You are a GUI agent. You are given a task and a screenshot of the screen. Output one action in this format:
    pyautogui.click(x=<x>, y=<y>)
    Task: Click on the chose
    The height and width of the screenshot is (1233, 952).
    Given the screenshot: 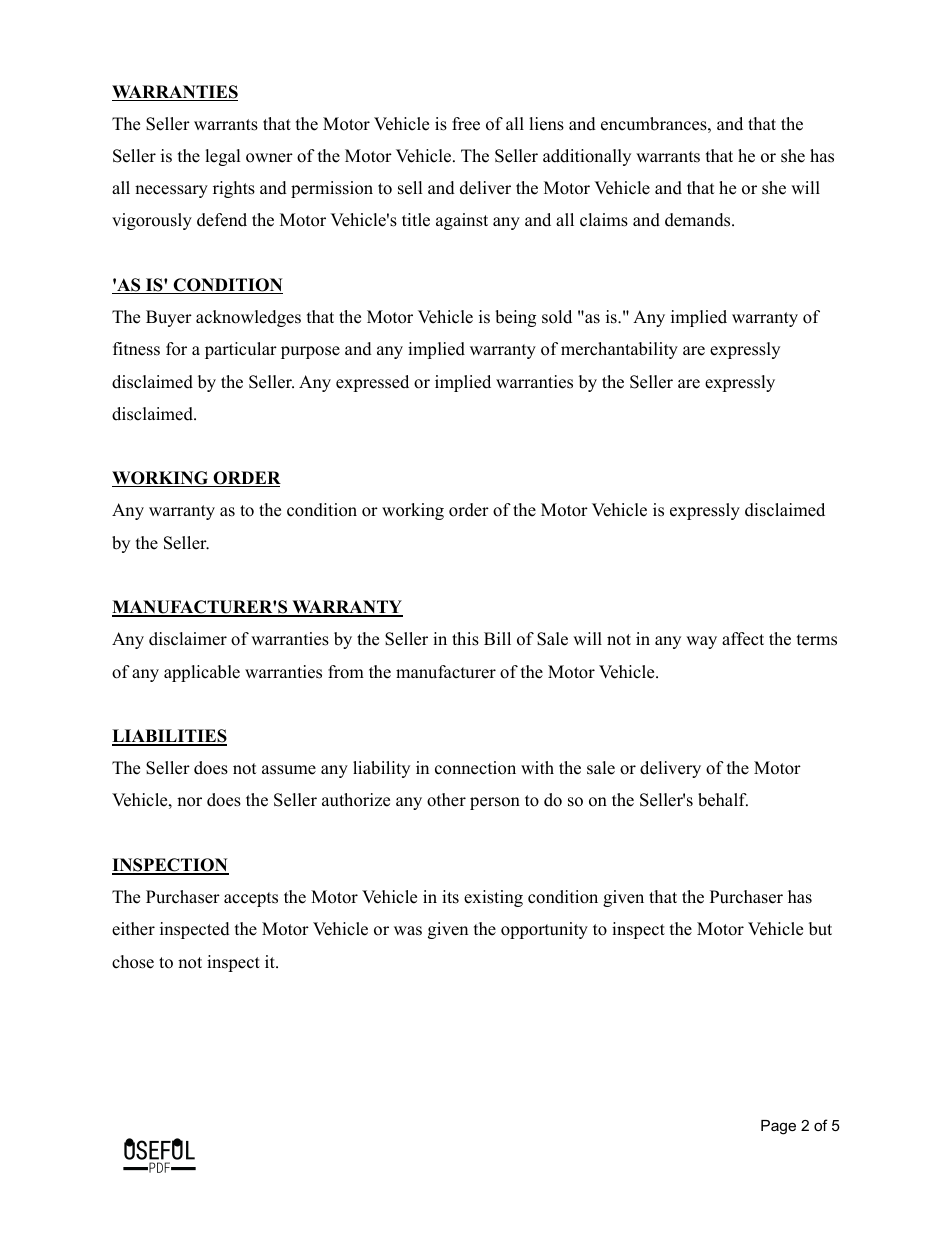 What is the action you would take?
    pyautogui.click(x=133, y=962)
